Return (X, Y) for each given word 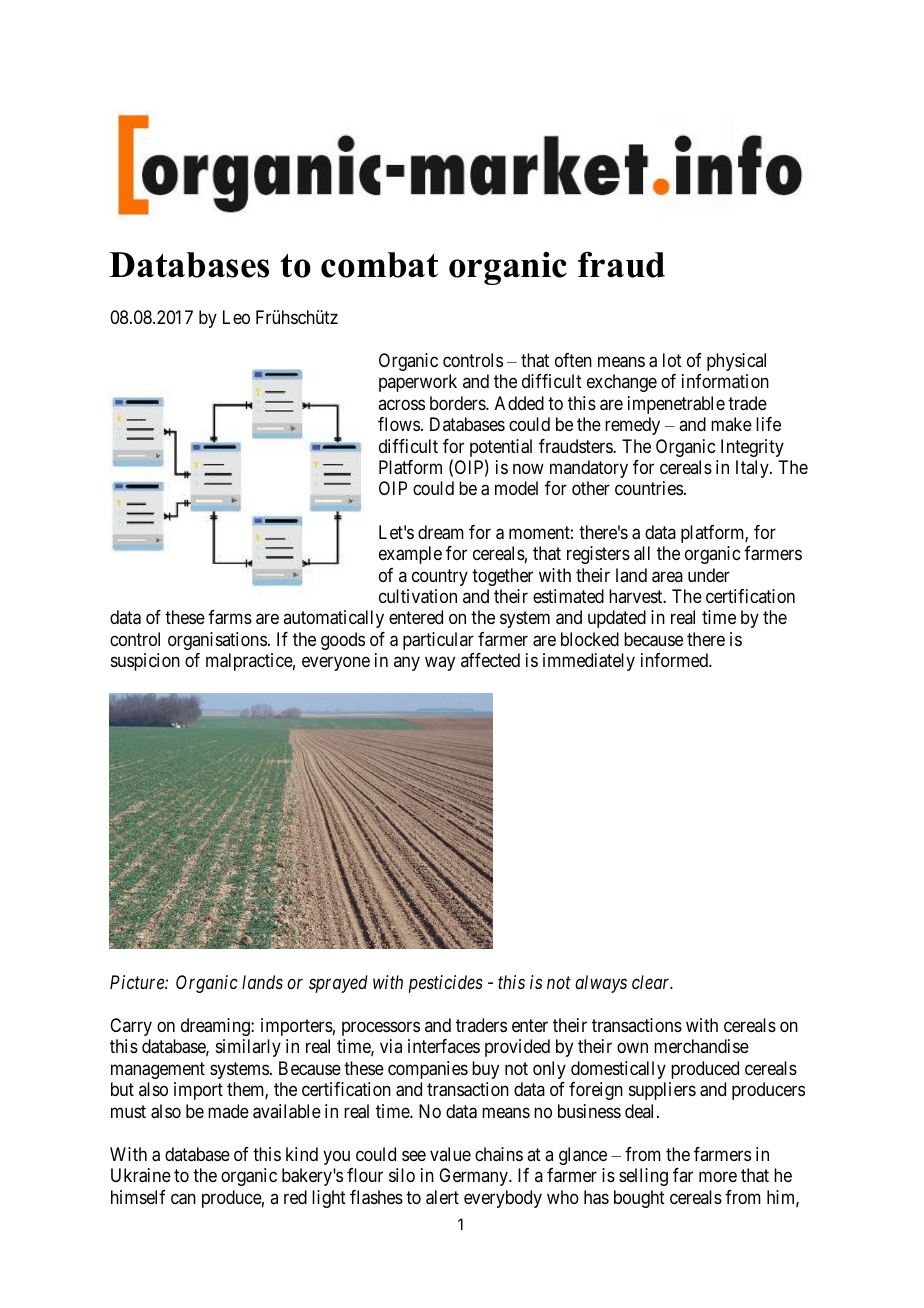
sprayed (338, 984)
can (183, 1199)
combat (379, 265)
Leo (236, 317)
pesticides (446, 984)
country (440, 577)
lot (672, 360)
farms (230, 617)
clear (652, 982)
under (709, 575)
